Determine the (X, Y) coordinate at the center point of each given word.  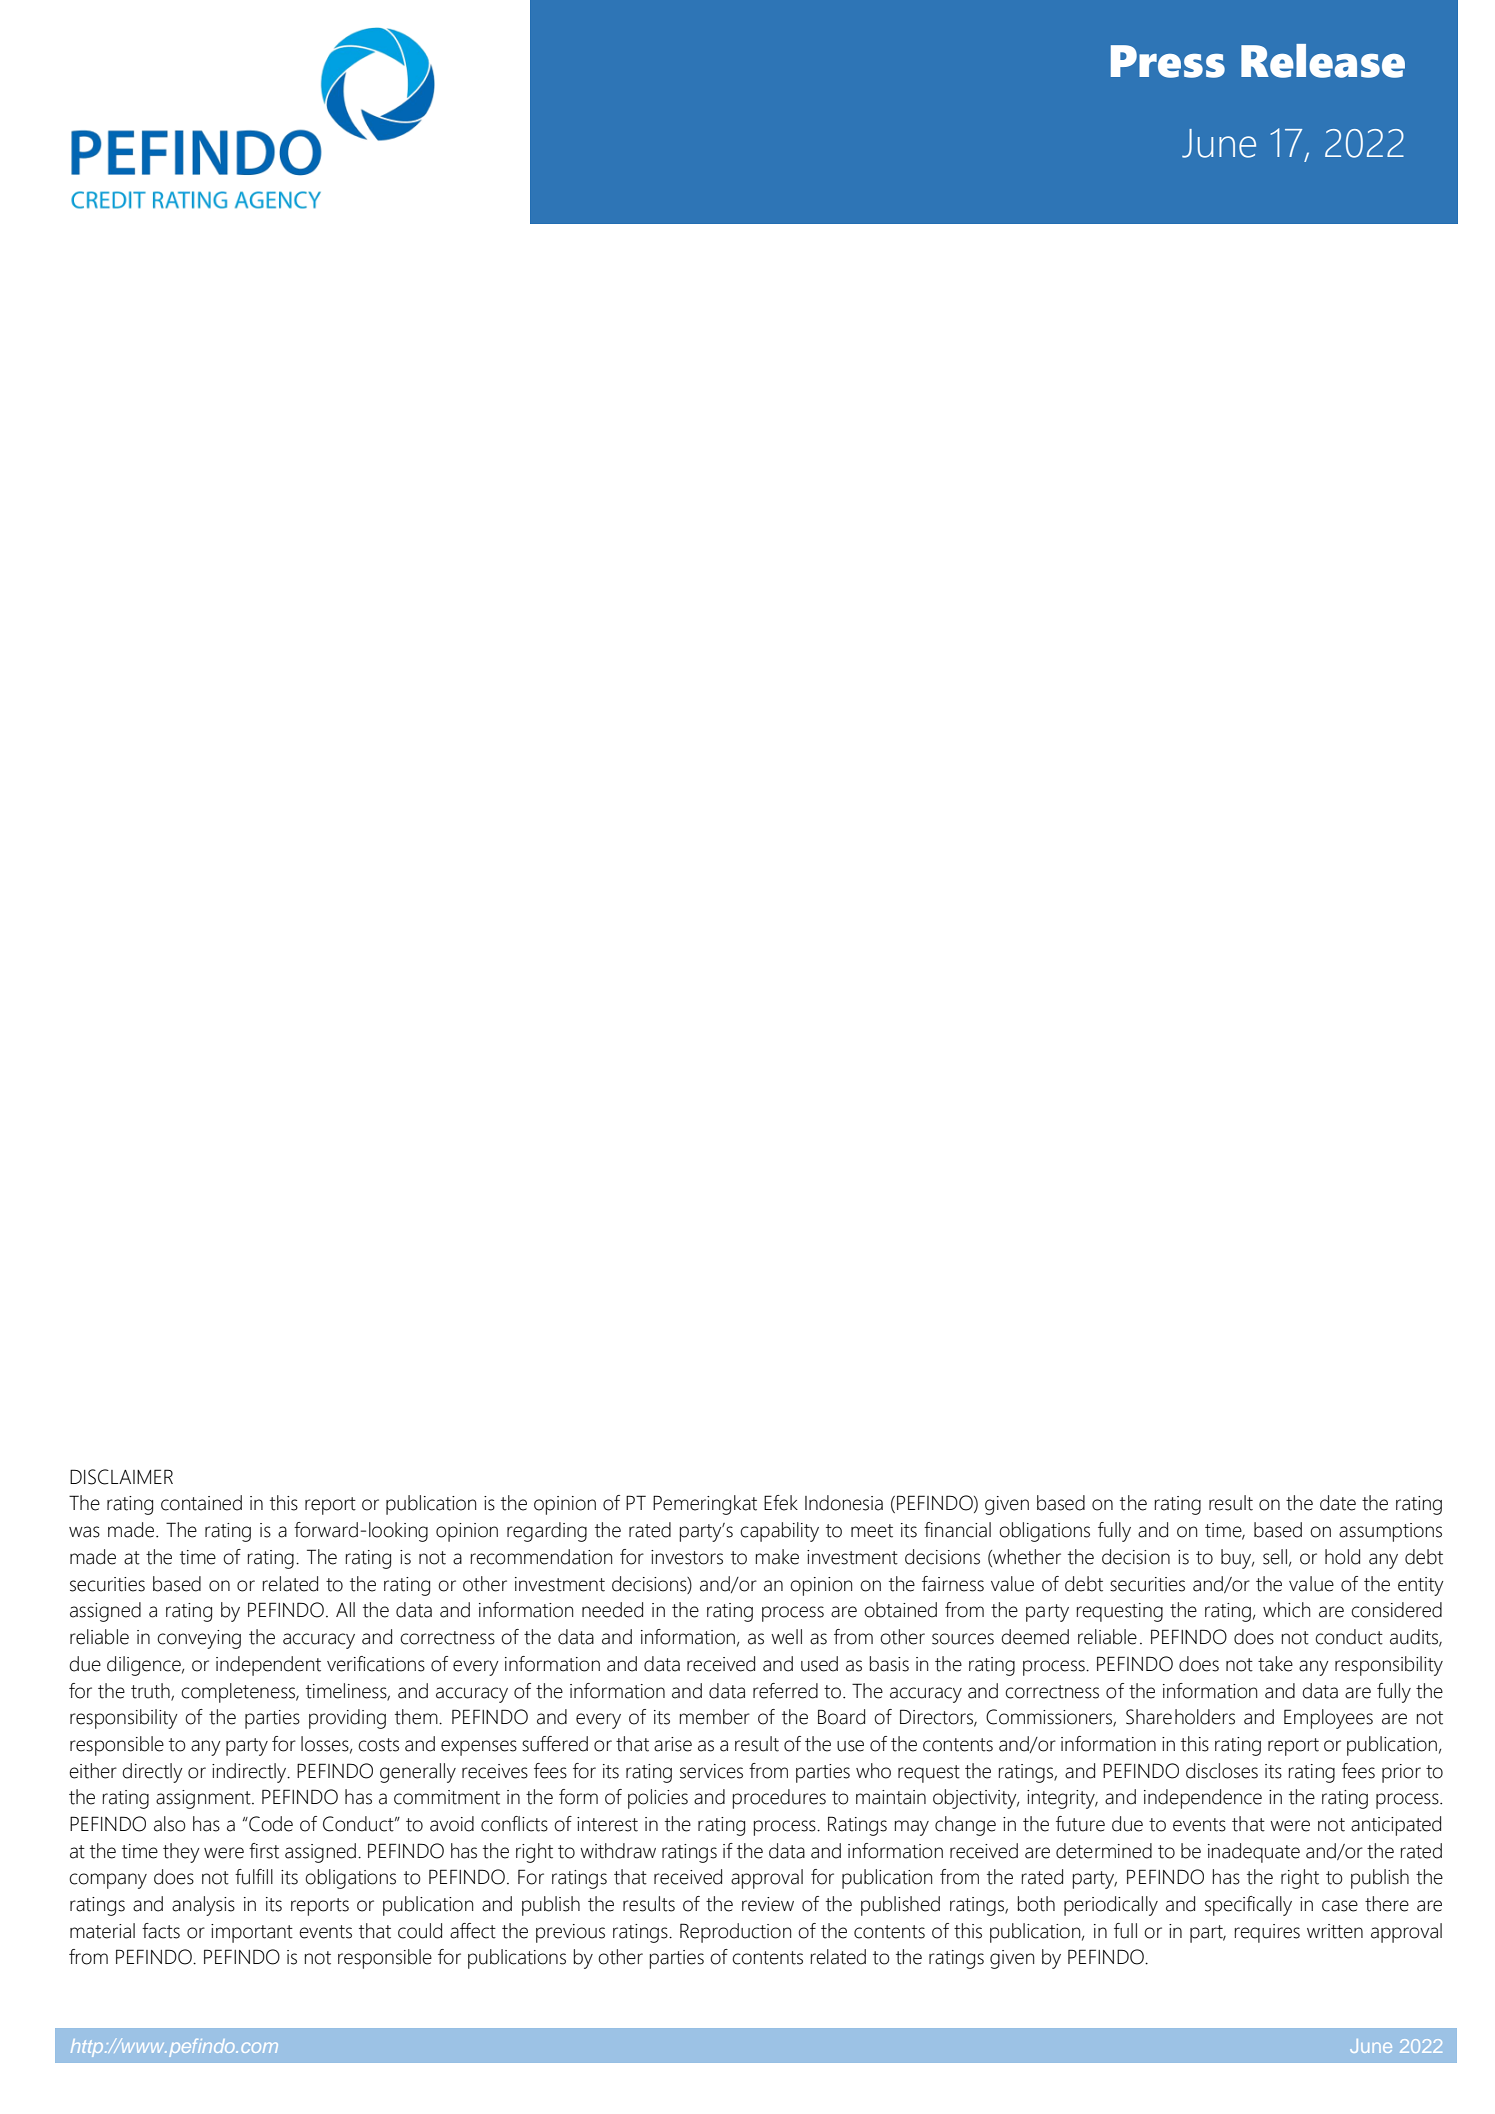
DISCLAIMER (121, 1477)
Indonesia (844, 1503)
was (84, 1532)
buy (1237, 1559)
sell (1275, 1557)
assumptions (1390, 1532)
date (1338, 1503)
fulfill (254, 1877)
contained (201, 1503)
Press (1168, 61)
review (768, 1904)
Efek (781, 1503)
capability (779, 1532)
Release (1323, 61)
